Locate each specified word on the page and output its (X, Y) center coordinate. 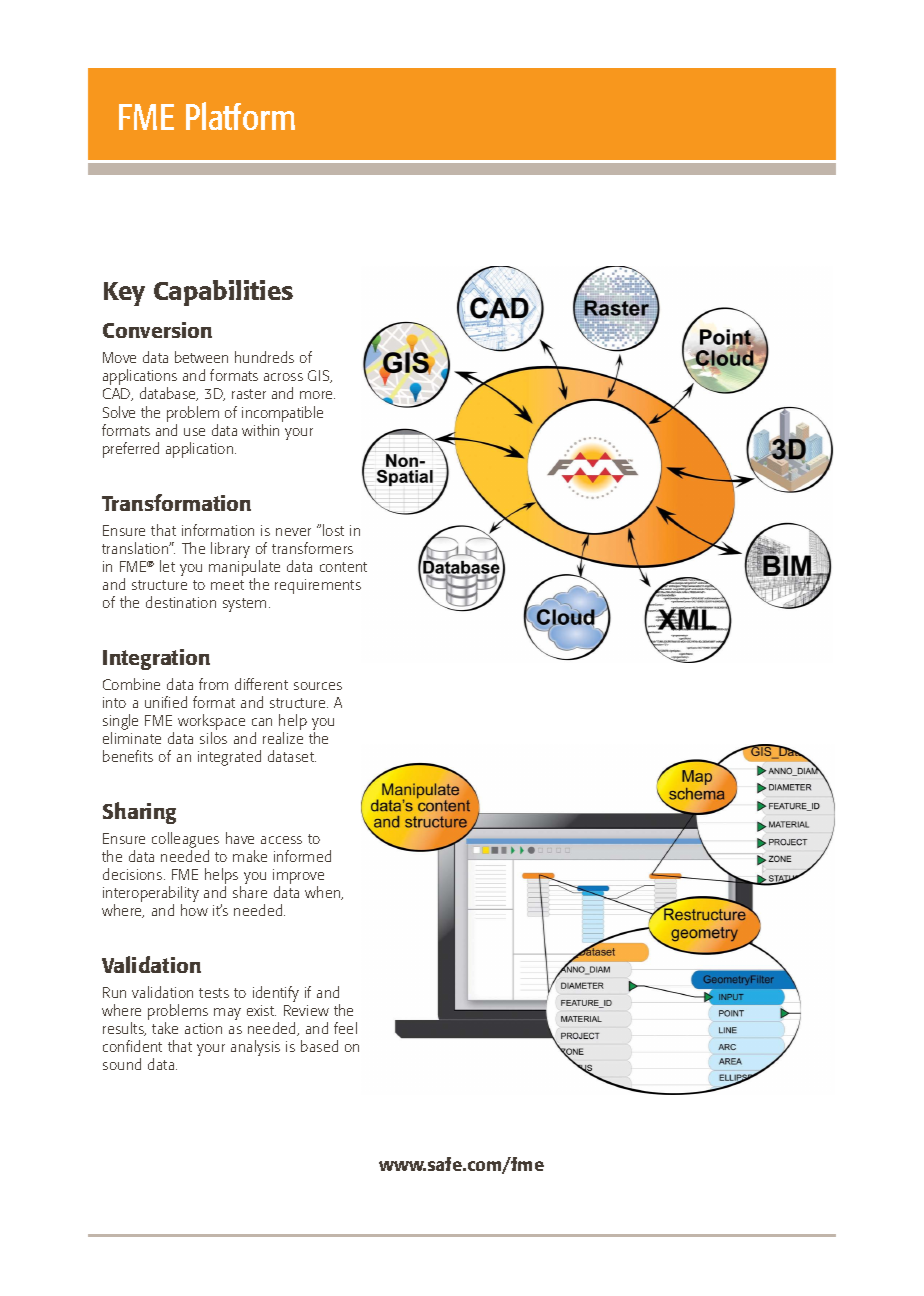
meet (227, 585)
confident (132, 1046)
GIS (320, 376)
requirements (318, 586)
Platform (240, 116)
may (227, 1014)
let (167, 566)
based (319, 1046)
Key (124, 294)
